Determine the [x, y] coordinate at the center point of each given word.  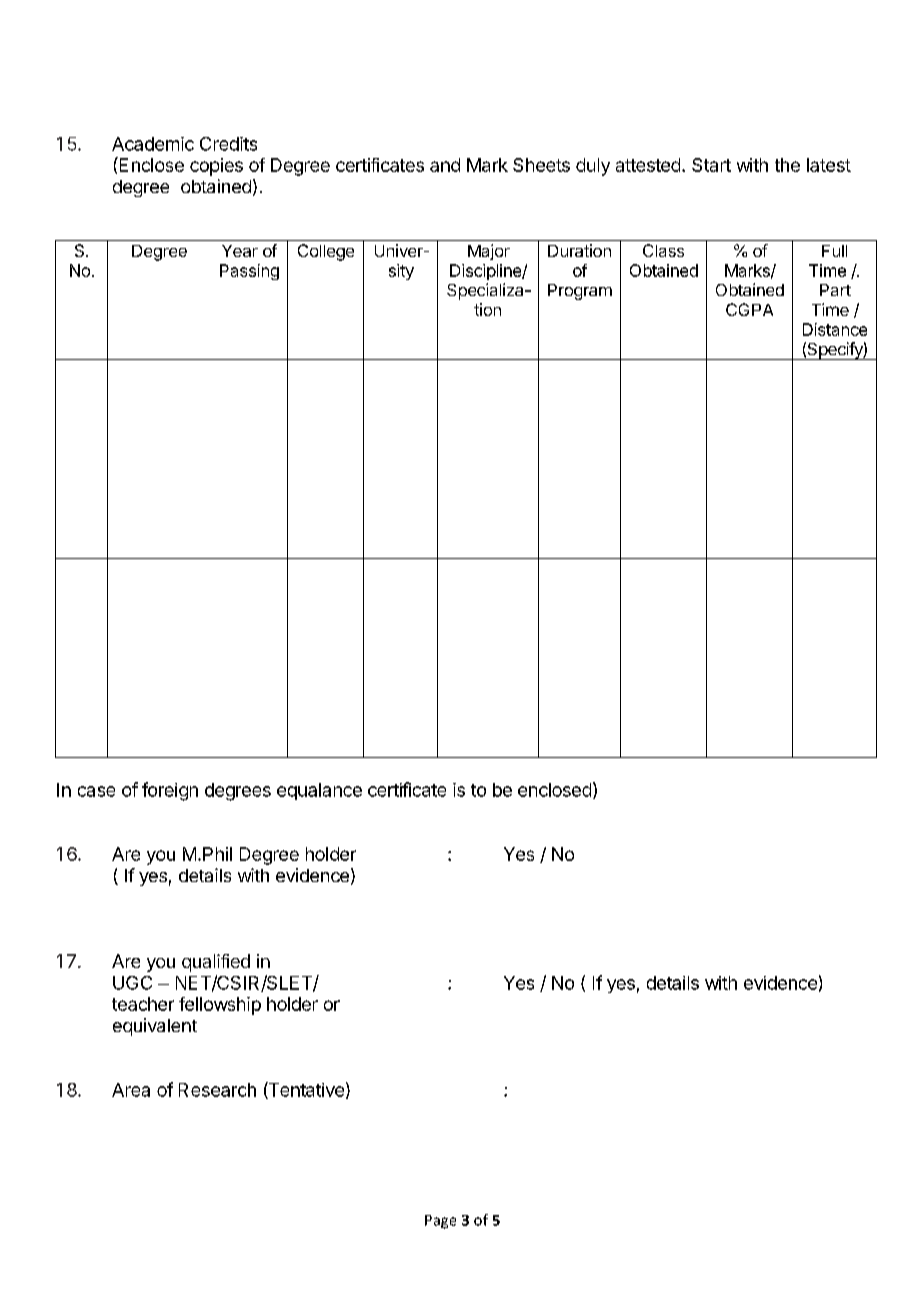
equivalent [155, 1027]
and [445, 165]
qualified [216, 963]
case [96, 791]
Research [217, 1090]
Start [711, 165]
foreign [170, 791]
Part [835, 290]
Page [440, 1222]
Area [131, 1090]
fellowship [220, 1006]
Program [580, 292]
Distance [835, 329]
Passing [249, 272]
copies [216, 167]
